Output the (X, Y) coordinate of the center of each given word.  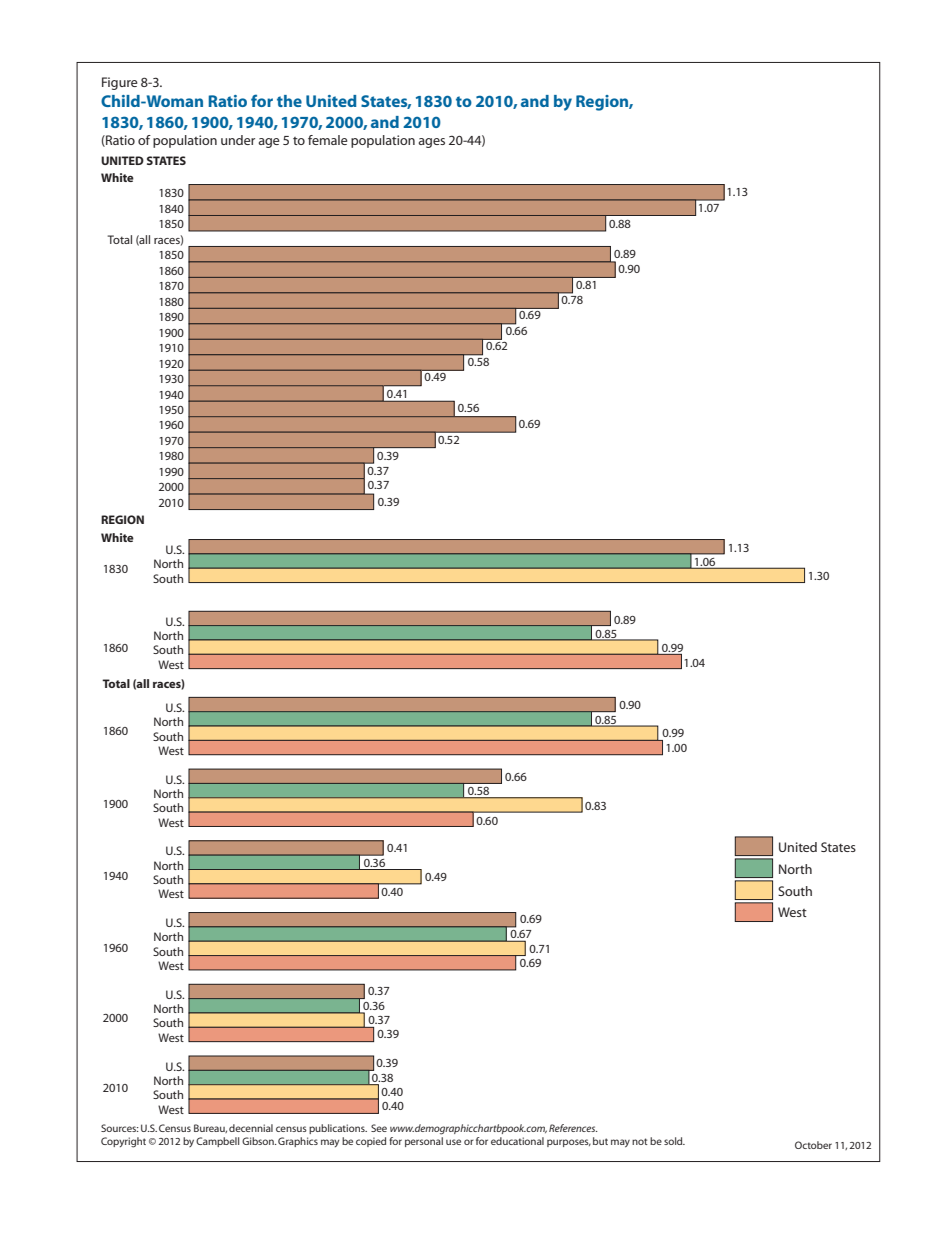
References (573, 1128)
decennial (251, 1128)
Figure (120, 83)
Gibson (259, 1141)
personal (424, 1142)
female (328, 140)
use (453, 1142)
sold (674, 1141)
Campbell (217, 1142)
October (813, 1145)
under (238, 140)
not (640, 1141)
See (379, 1128)
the (289, 101)
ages (431, 143)
